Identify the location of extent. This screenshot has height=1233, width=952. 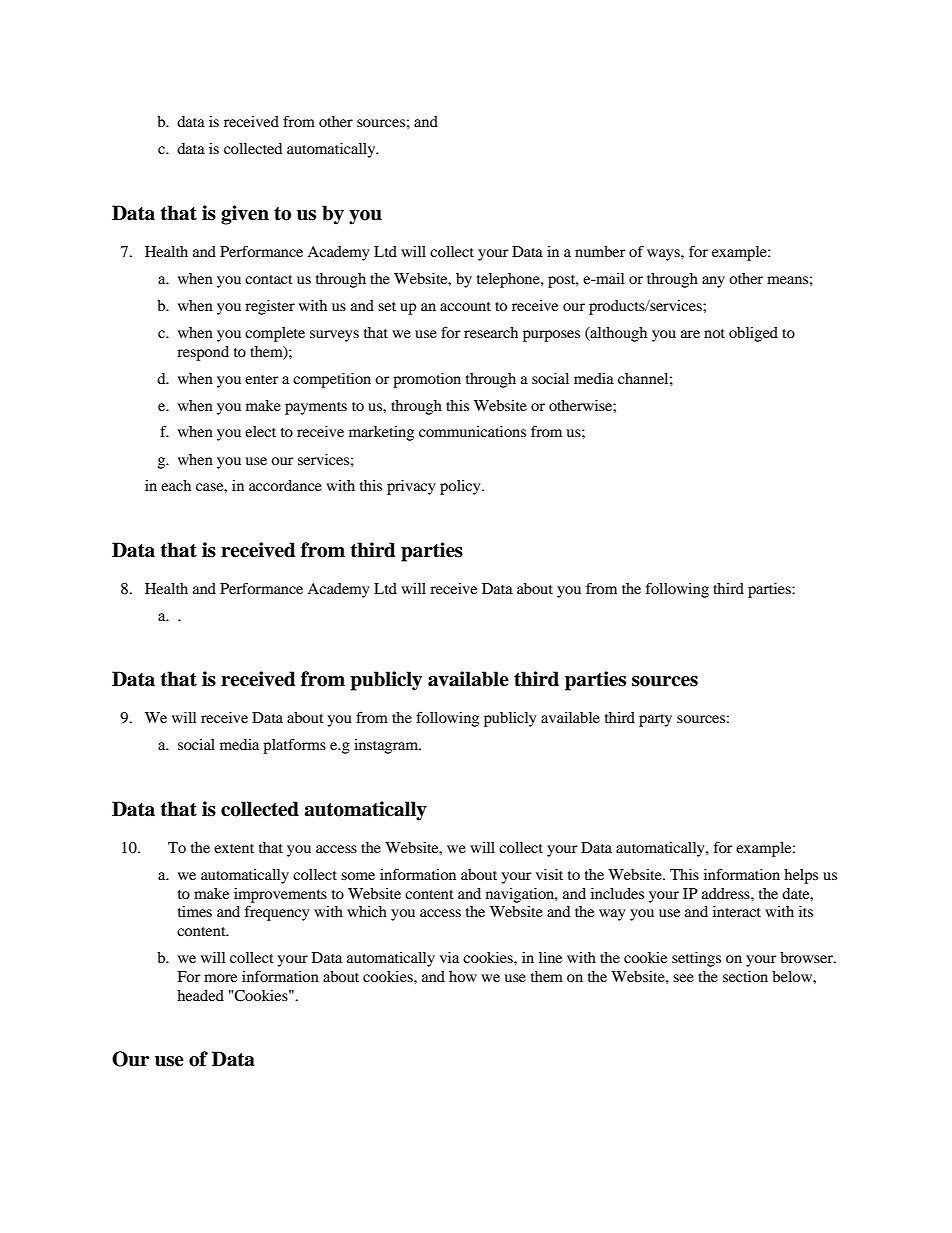
(234, 848).
